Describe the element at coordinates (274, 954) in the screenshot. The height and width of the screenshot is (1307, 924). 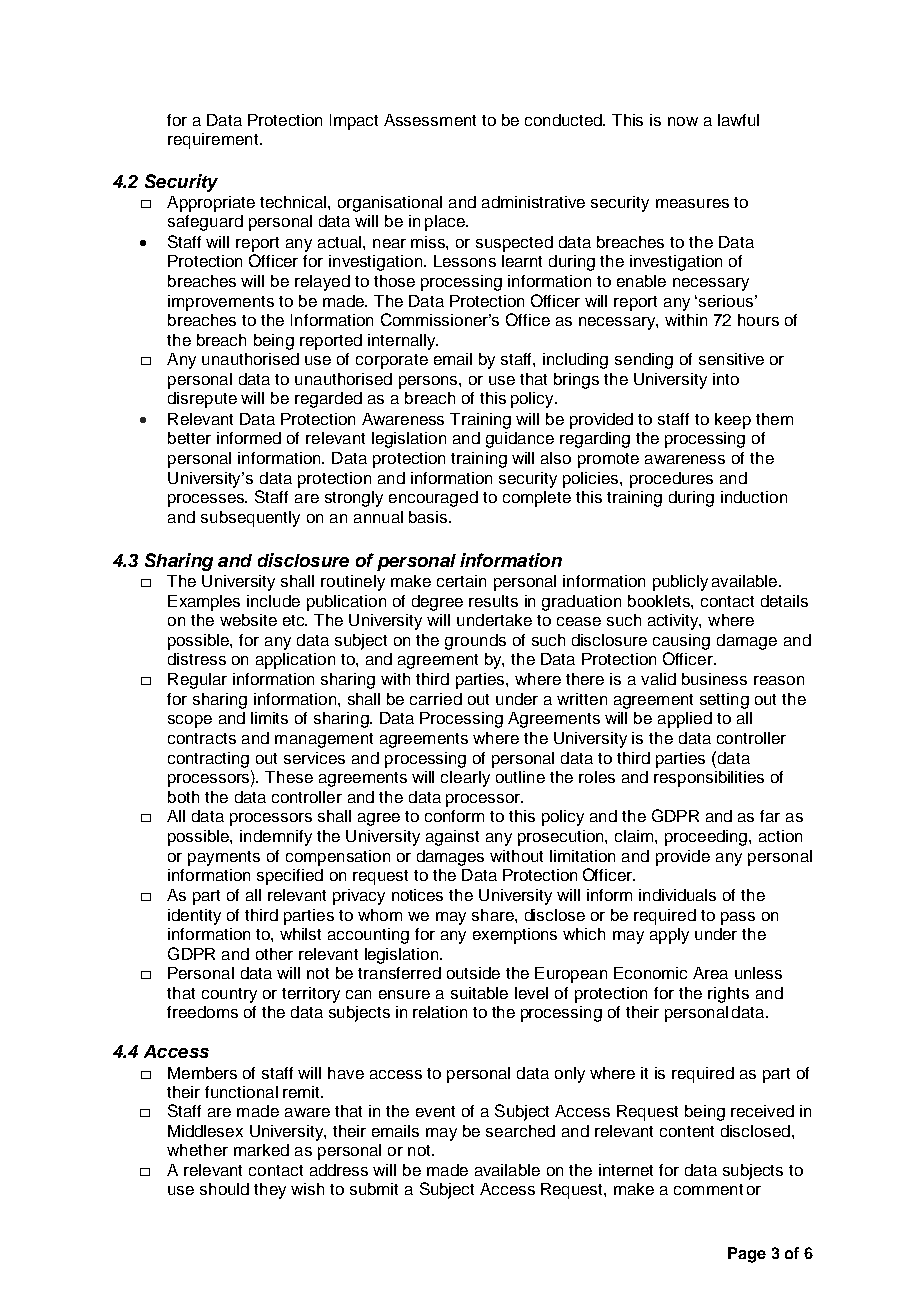
I see `other` at that location.
